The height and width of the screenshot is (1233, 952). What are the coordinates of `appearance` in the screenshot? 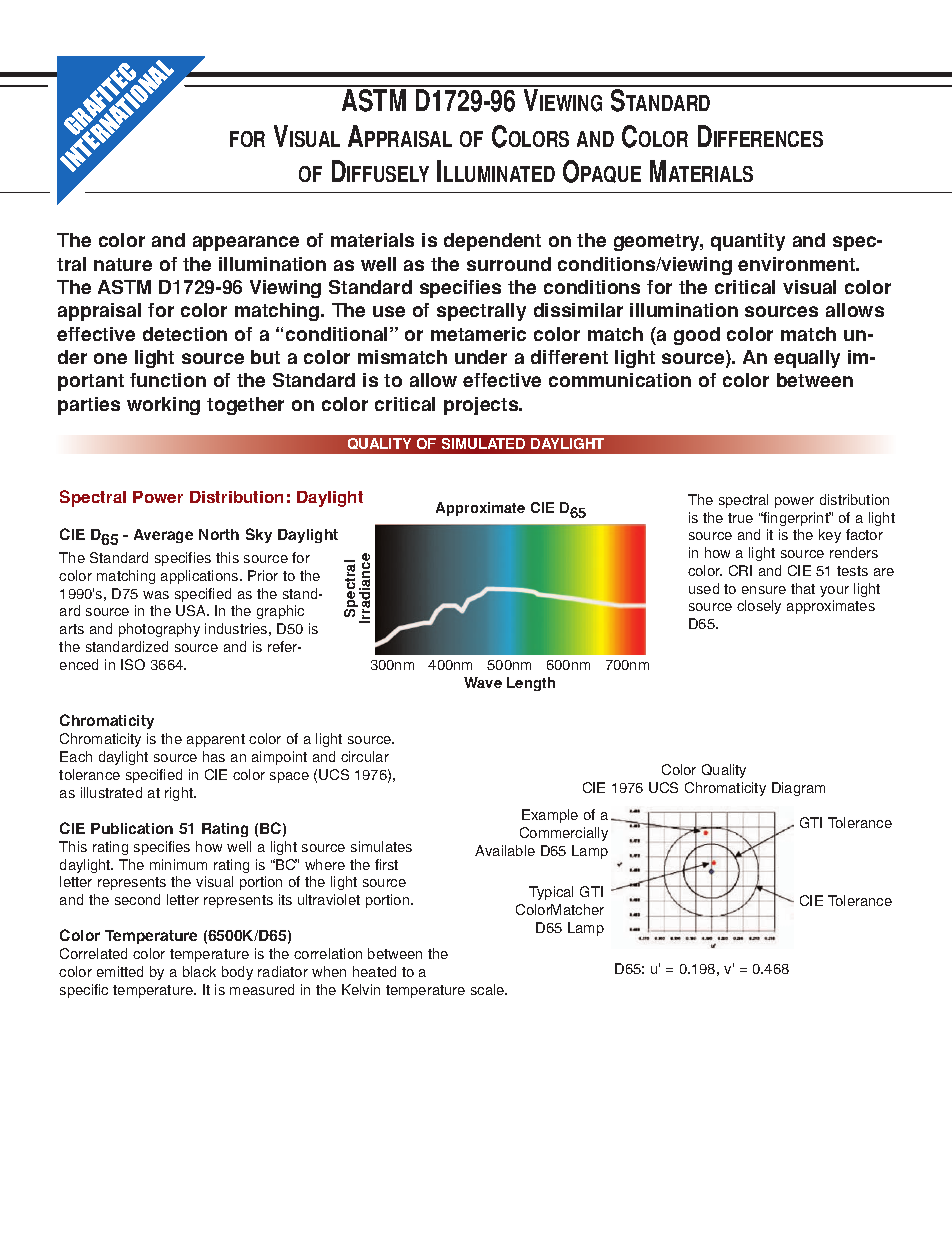 It's located at (246, 243).
